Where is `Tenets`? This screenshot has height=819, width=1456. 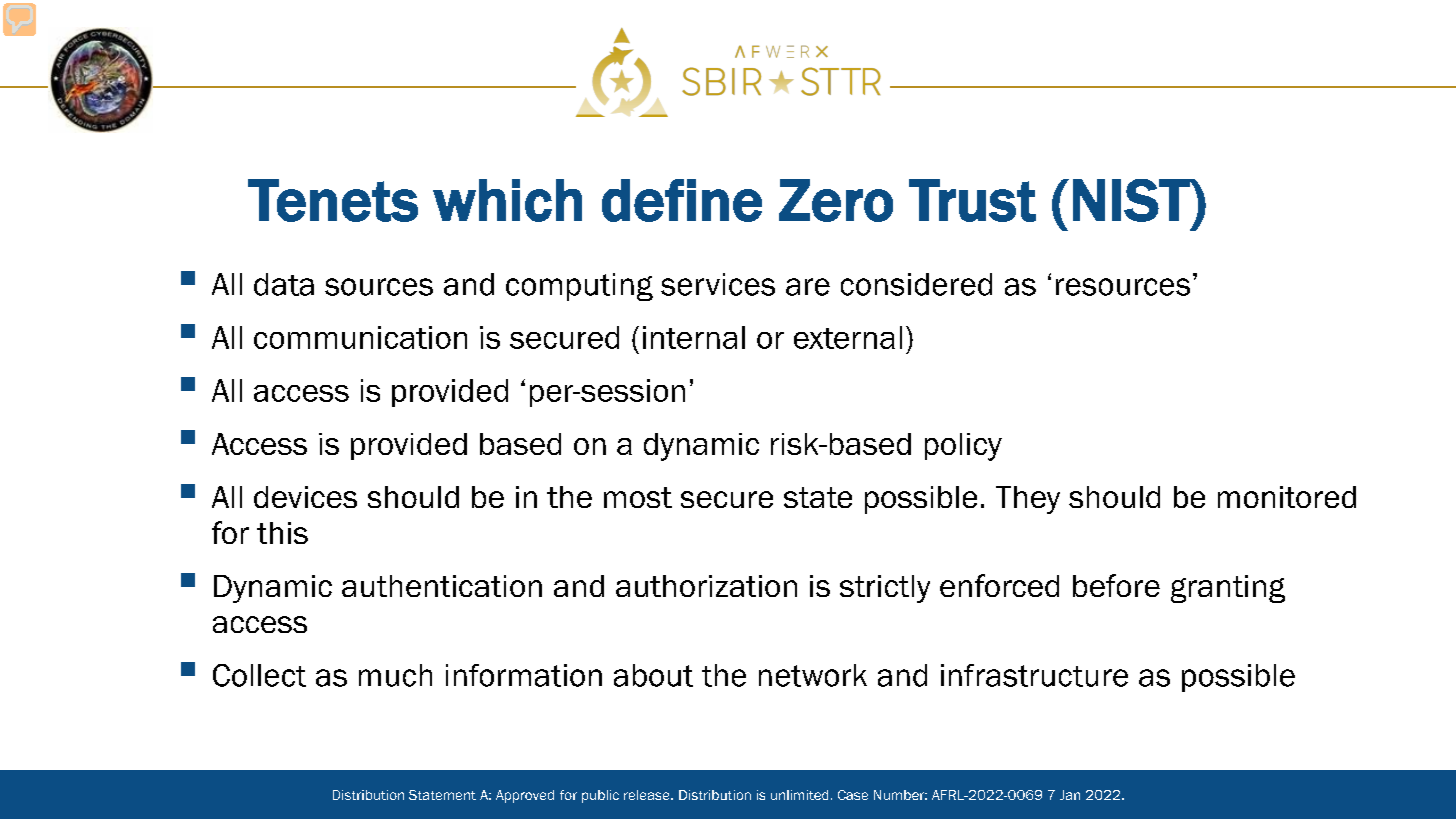 Tenets is located at coordinates (333, 200).
